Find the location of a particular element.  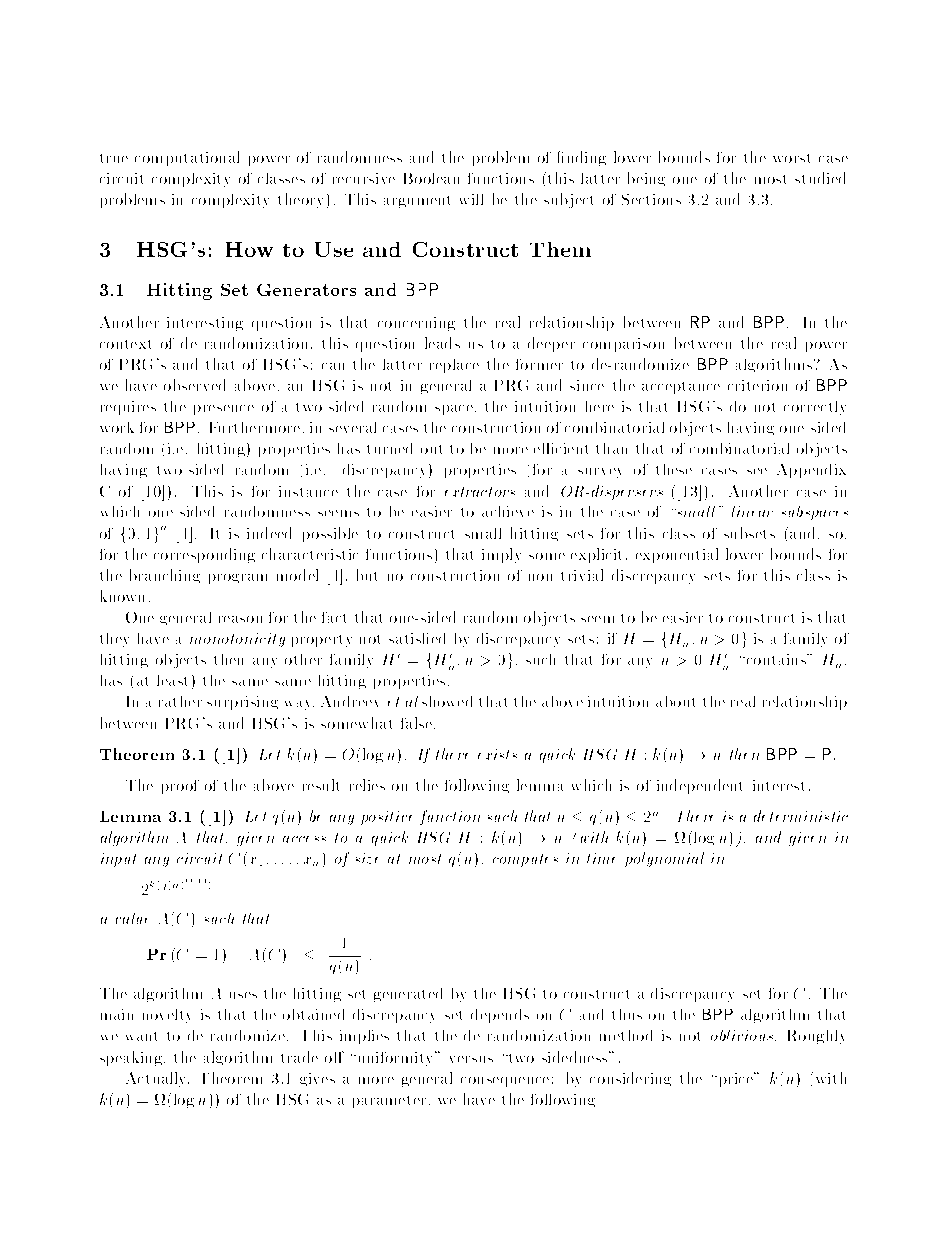

computes is located at coordinates (525, 860).
